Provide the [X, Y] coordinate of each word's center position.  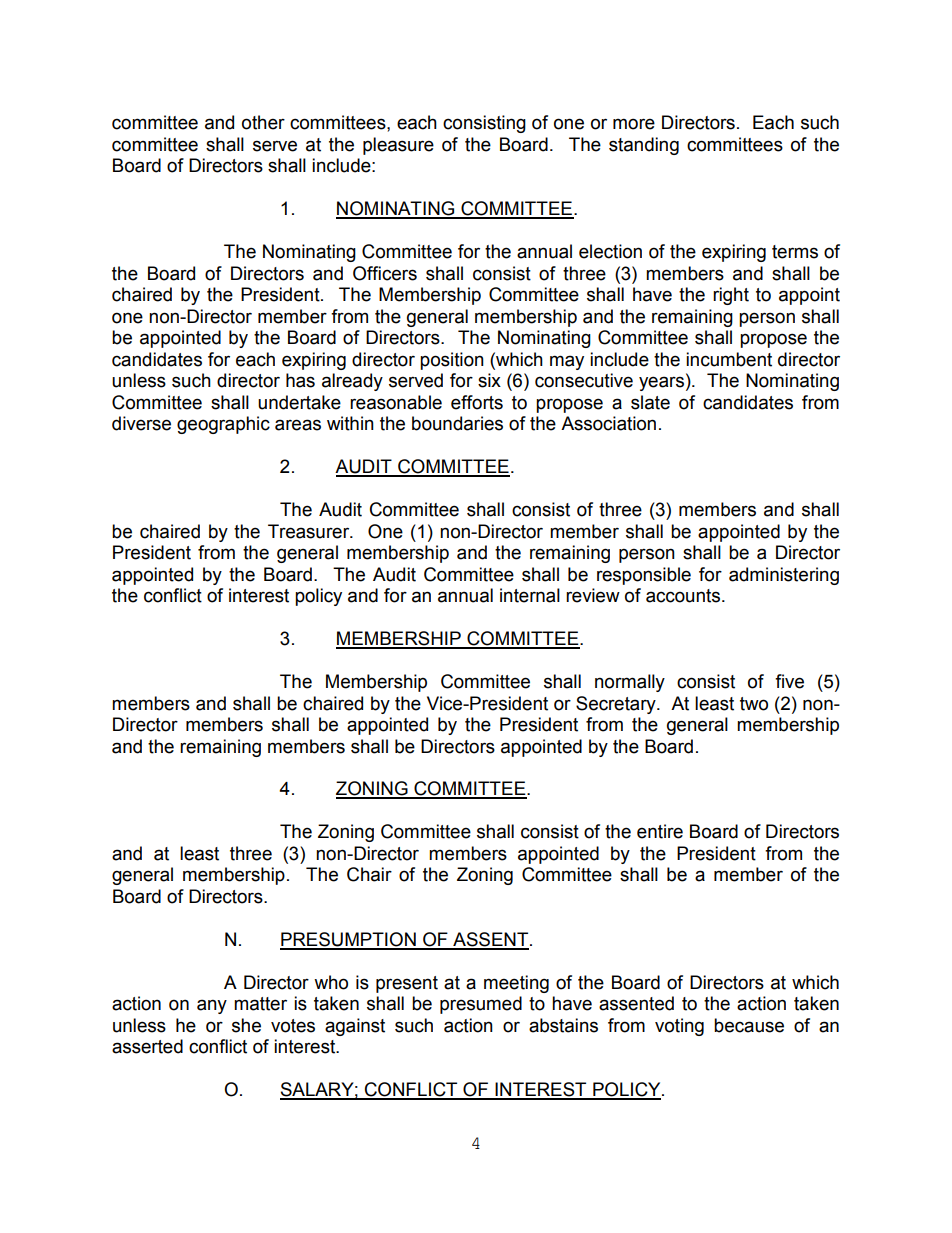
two [754, 704]
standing [644, 146]
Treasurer [310, 531]
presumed [481, 1005]
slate [650, 402]
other [263, 122]
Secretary [617, 705]
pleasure [398, 146]
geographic [223, 425]
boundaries [457, 423]
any [212, 1006]
